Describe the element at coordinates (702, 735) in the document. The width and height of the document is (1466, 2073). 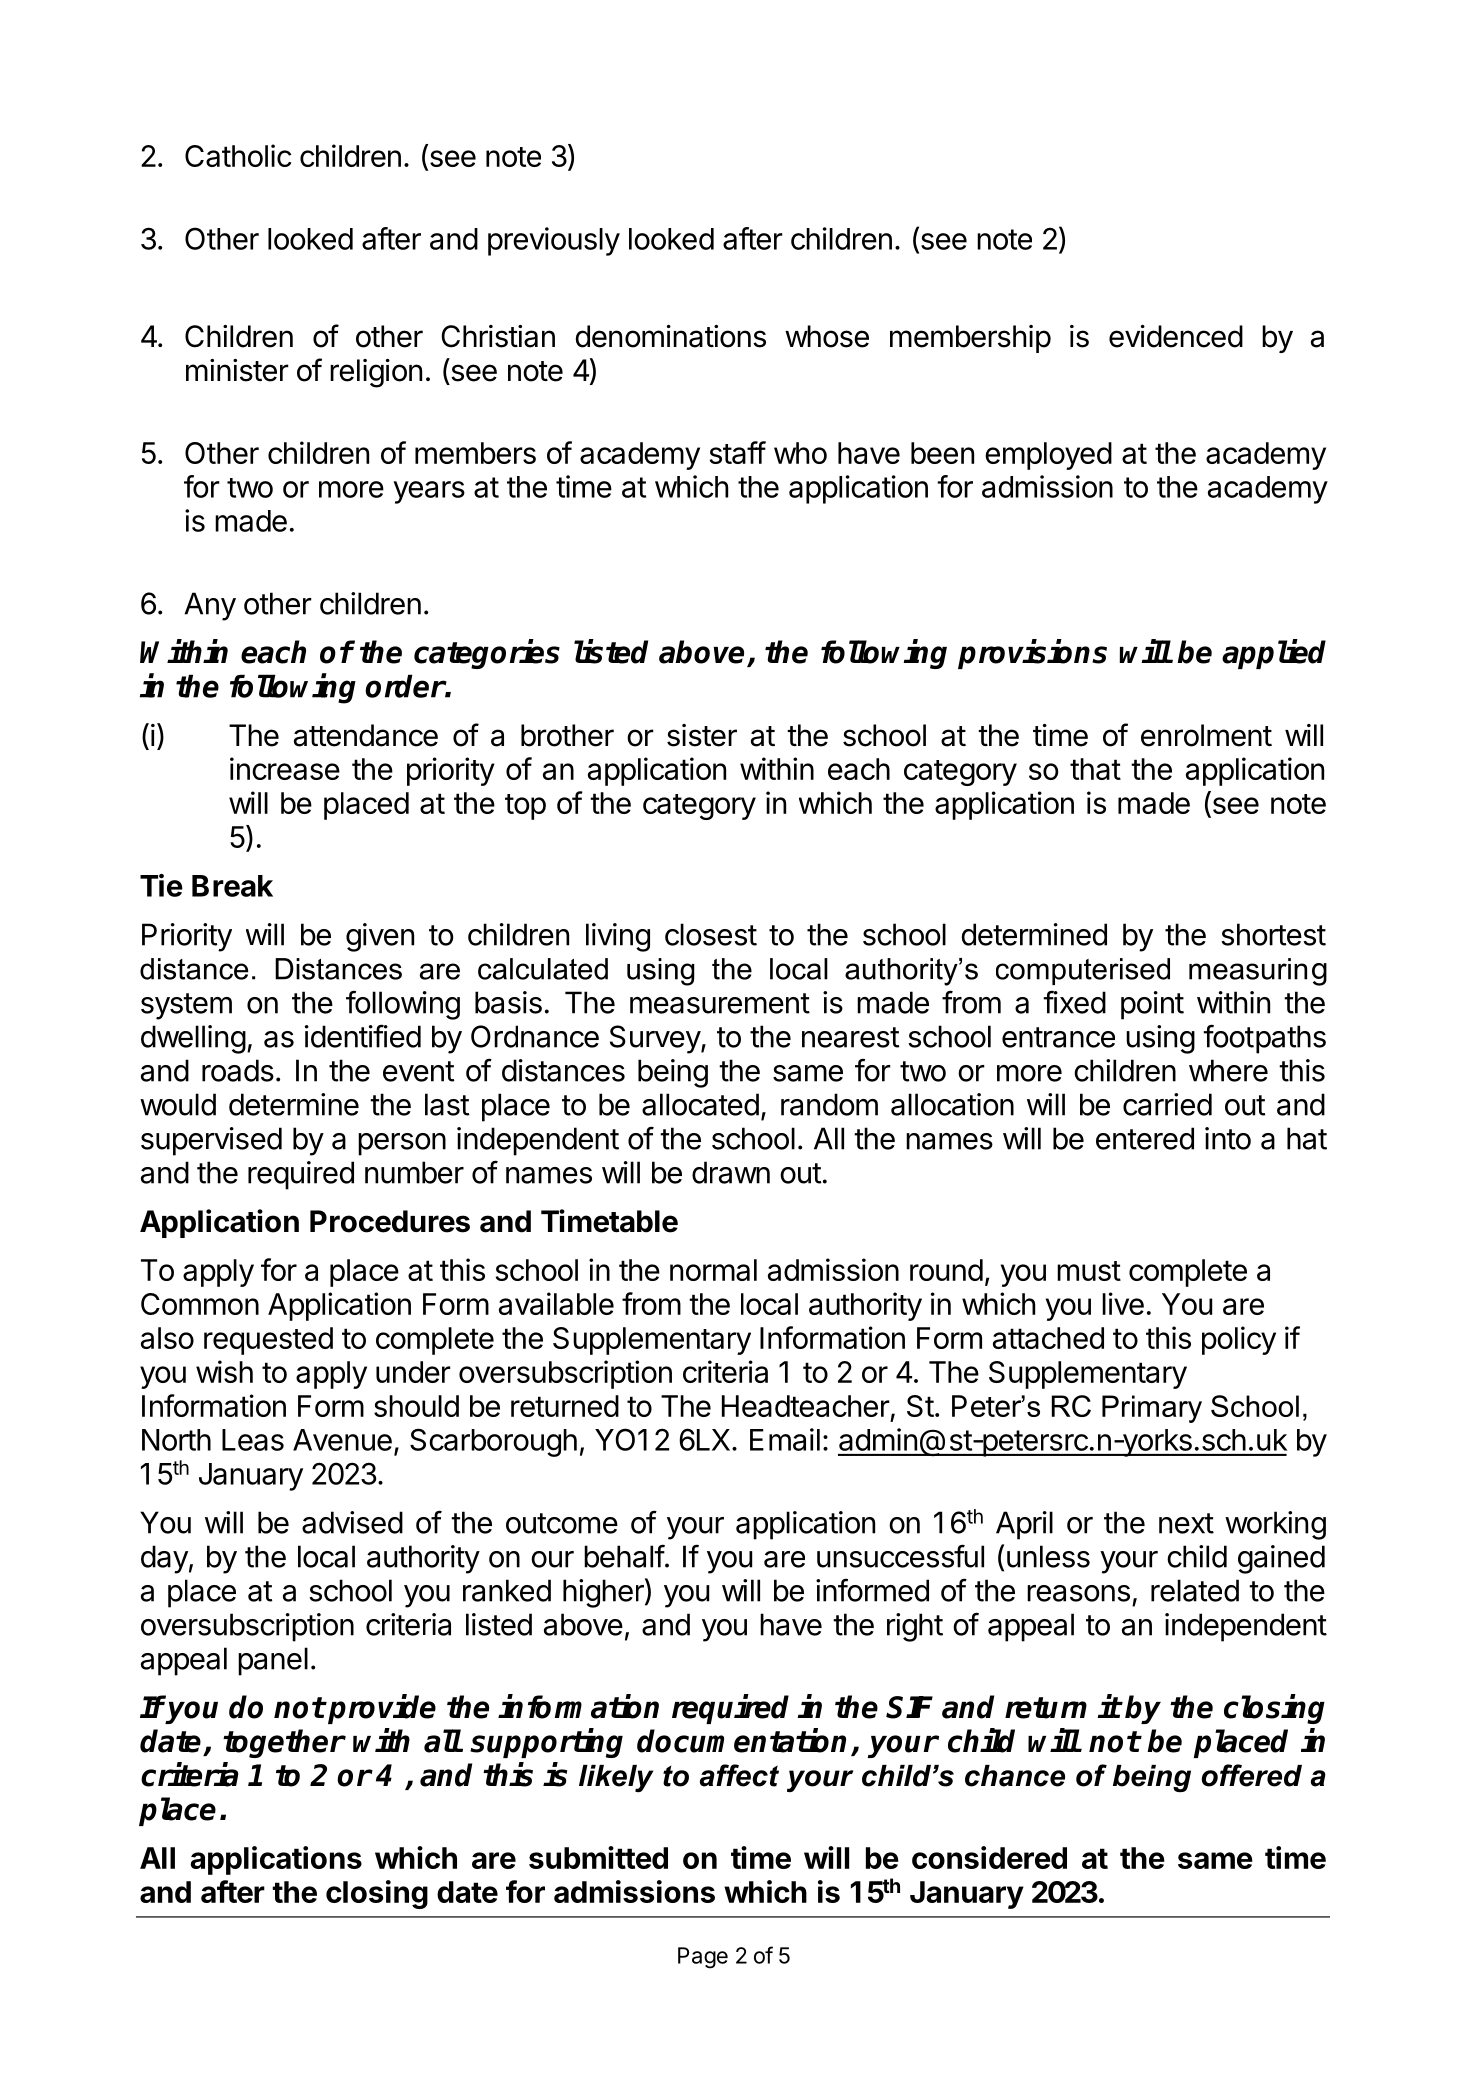
I see `sister` at that location.
